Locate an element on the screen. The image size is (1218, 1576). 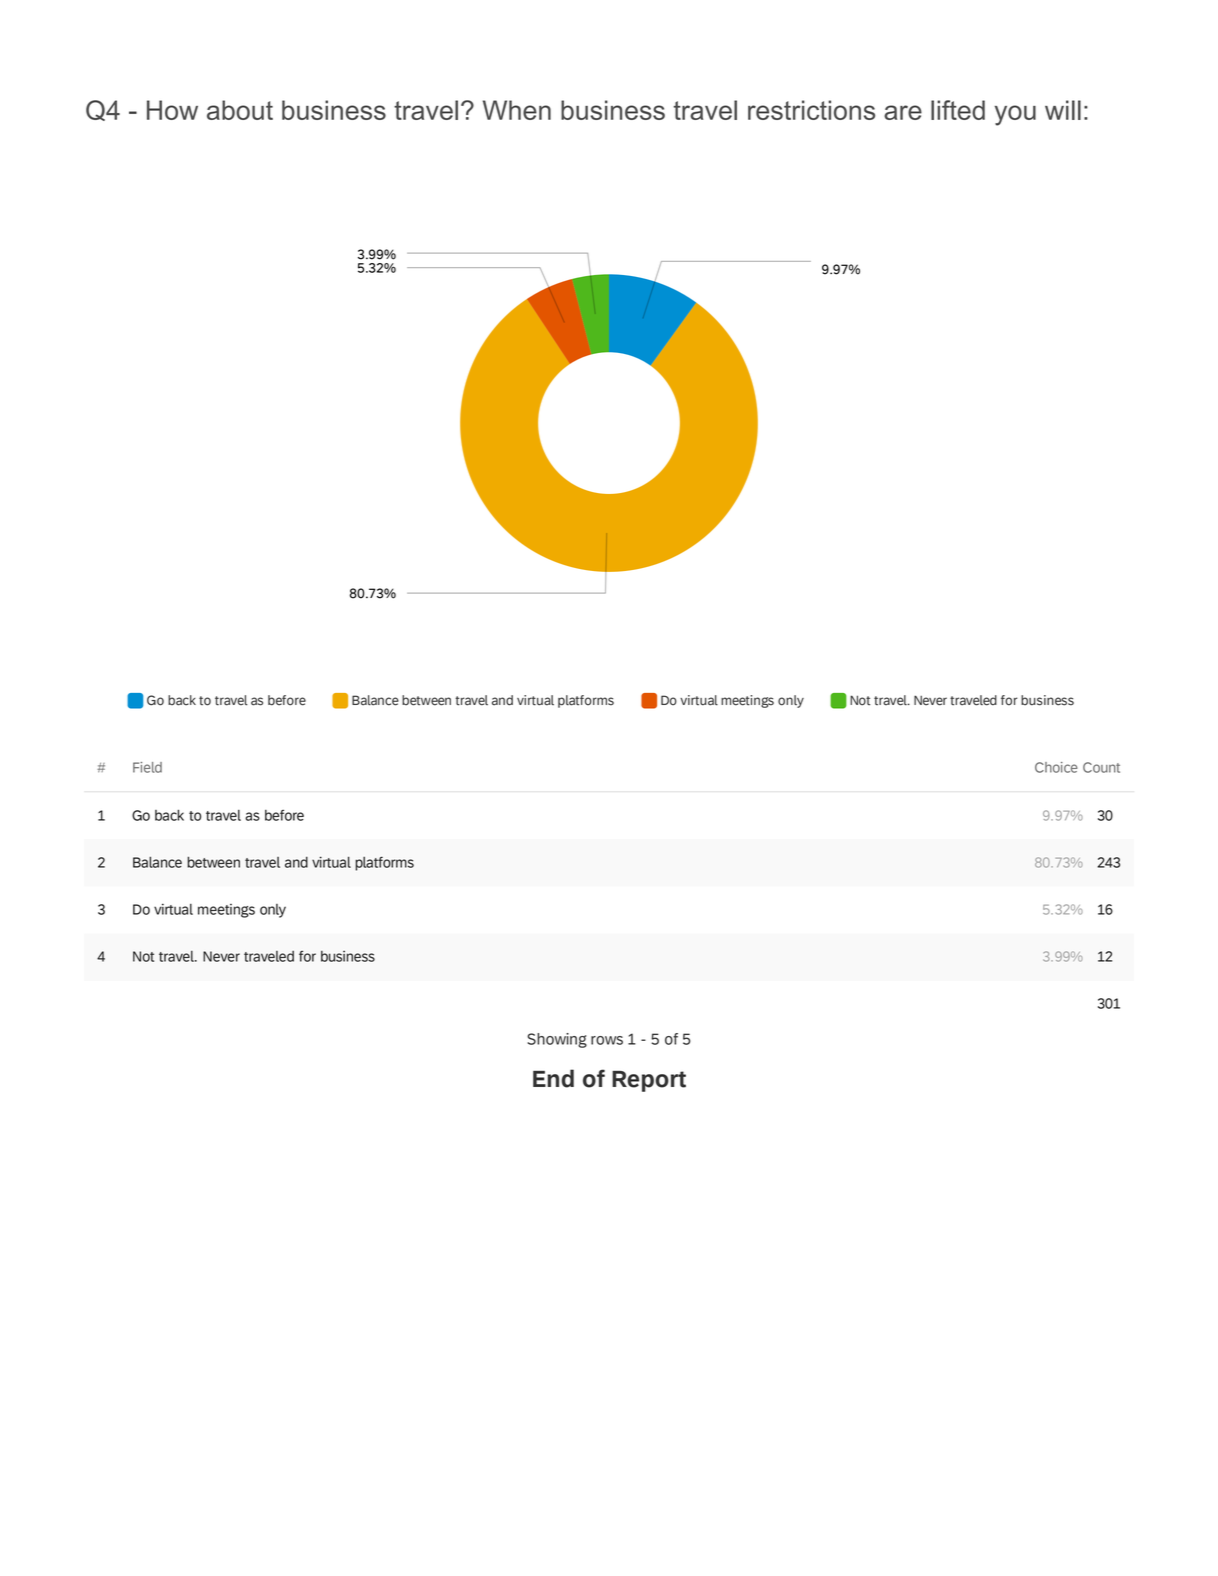
Report is located at coordinates (649, 1081).
